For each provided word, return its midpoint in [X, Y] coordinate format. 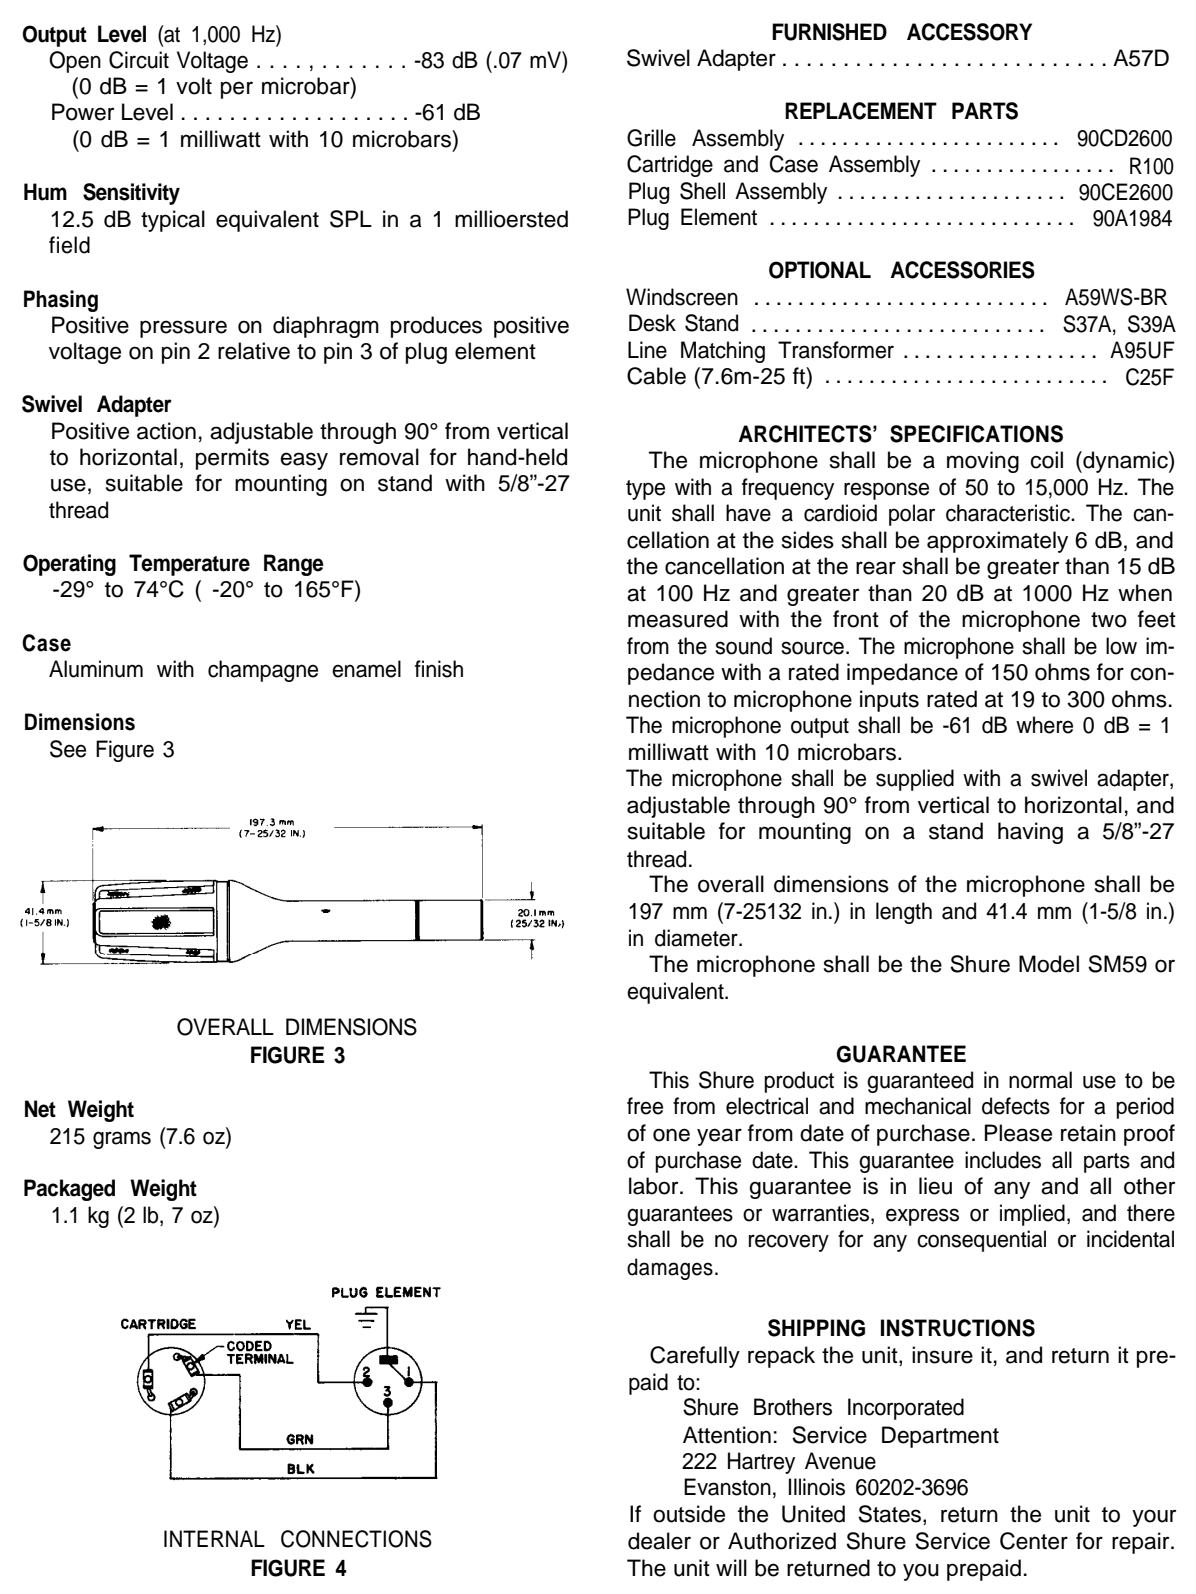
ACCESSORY [969, 32]
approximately [997, 542]
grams [122, 1140]
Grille [651, 138]
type [645, 490]
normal [1040, 1080]
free [645, 1106]
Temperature [189, 565]
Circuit [139, 60]
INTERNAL [214, 1538]
